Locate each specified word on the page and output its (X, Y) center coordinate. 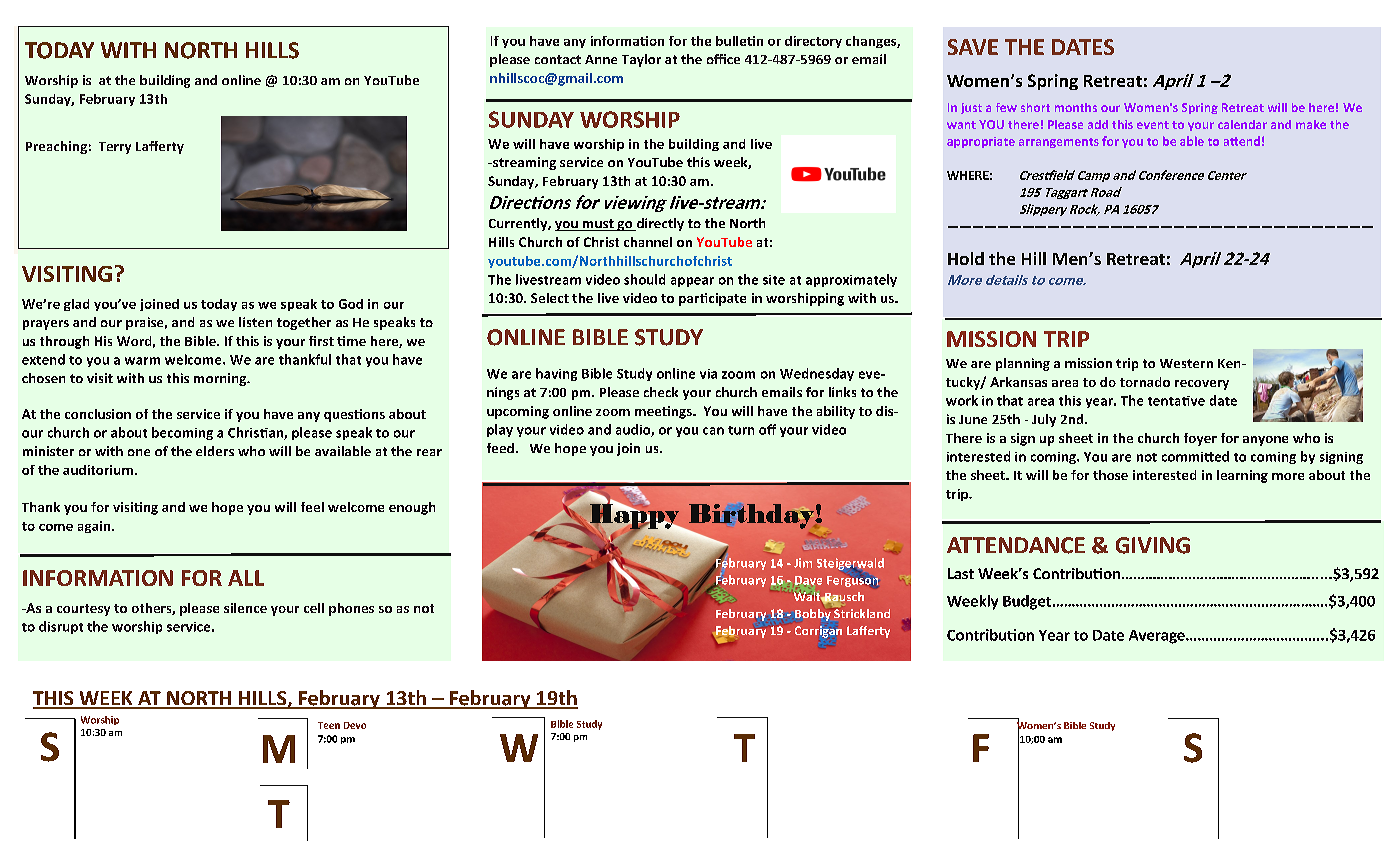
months (1076, 107)
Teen (329, 725)
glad (76, 305)
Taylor (641, 60)
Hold (966, 258)
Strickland (861, 612)
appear (692, 282)
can (713, 431)
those (1110, 475)
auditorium (99, 470)
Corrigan (818, 632)
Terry (115, 148)
